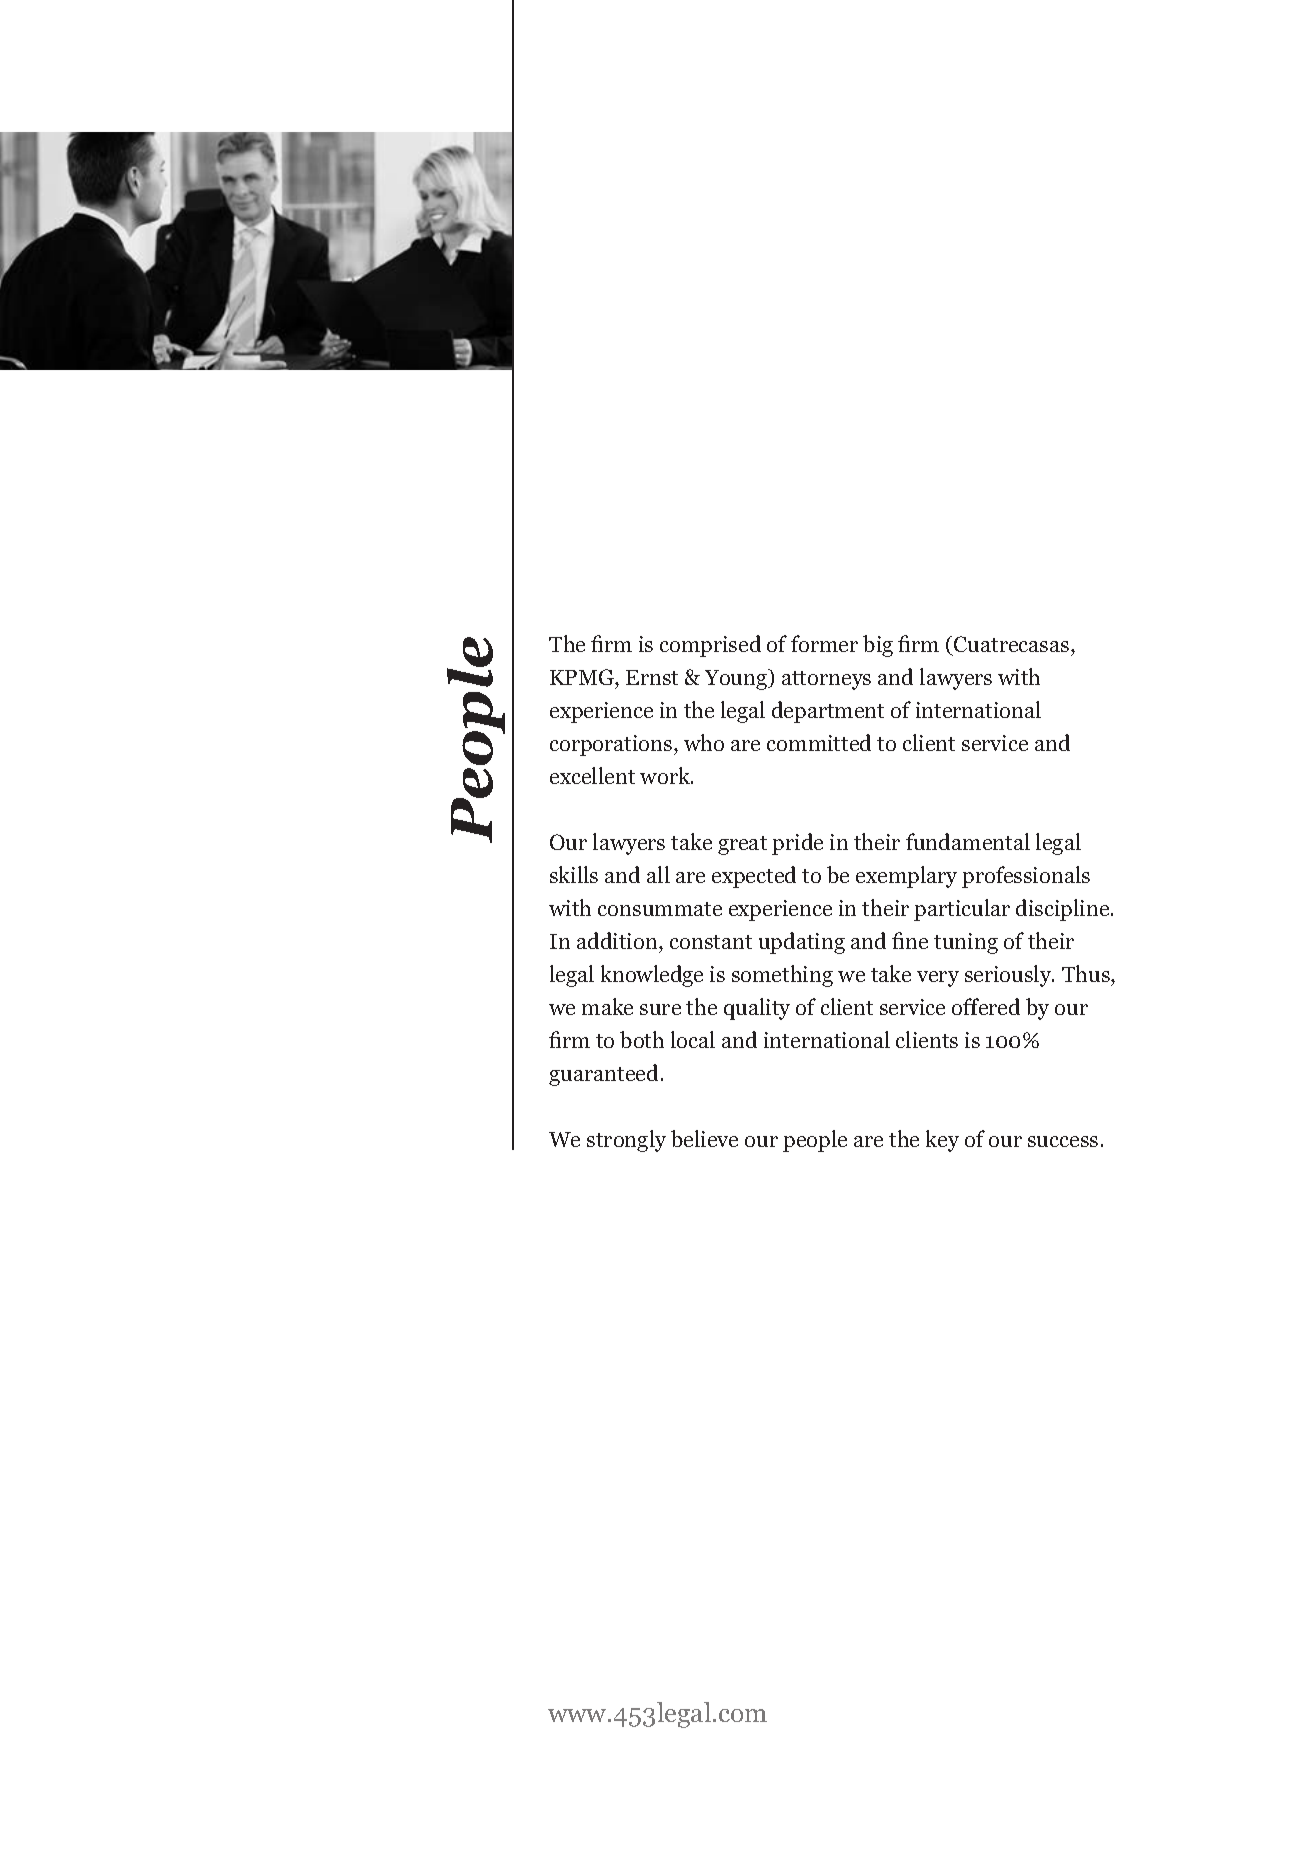  I want to click on sure, so click(660, 1009).
